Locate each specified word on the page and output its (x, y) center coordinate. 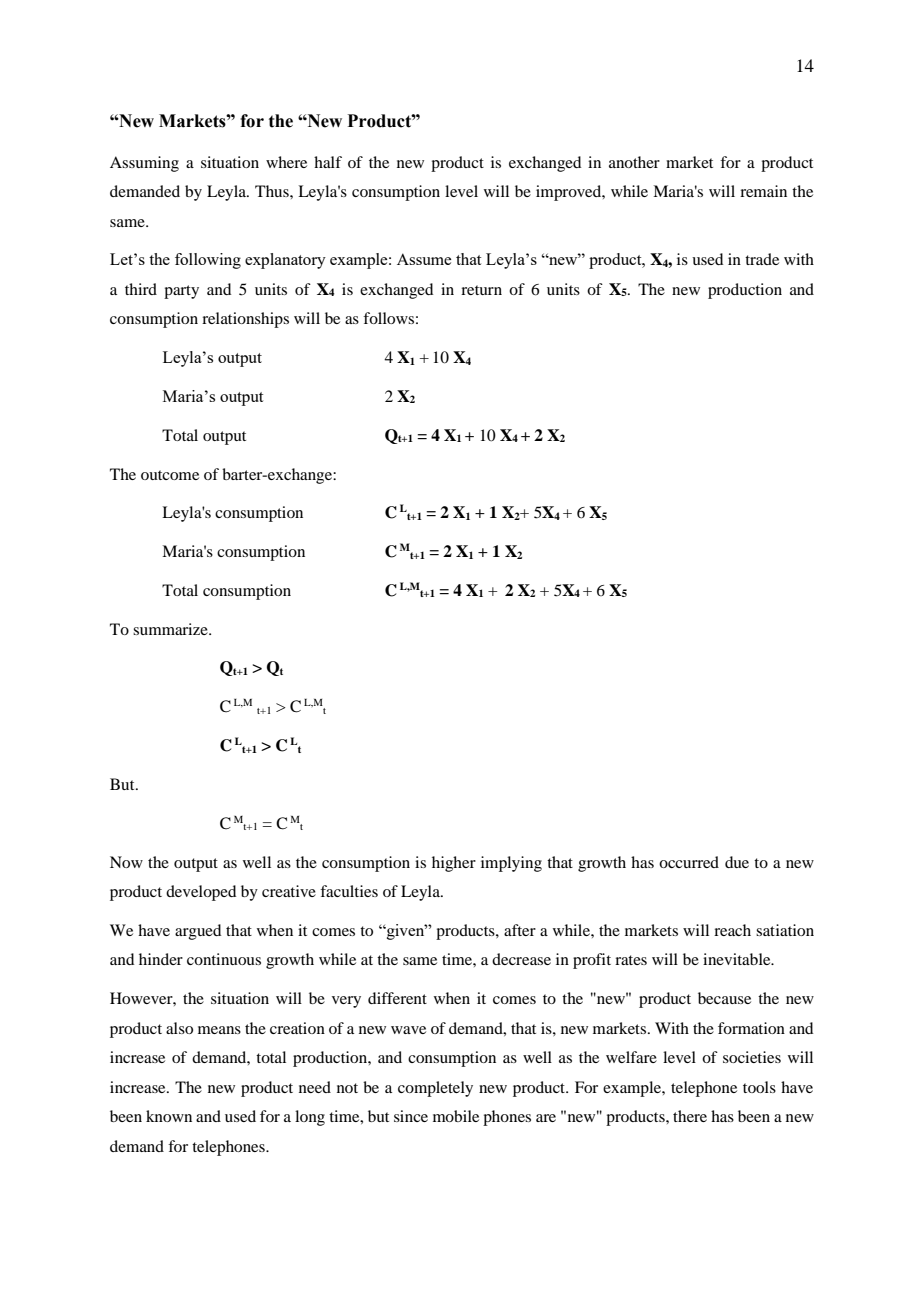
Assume (424, 259)
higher (454, 864)
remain (763, 191)
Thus (273, 191)
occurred (689, 862)
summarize (171, 629)
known (169, 1116)
